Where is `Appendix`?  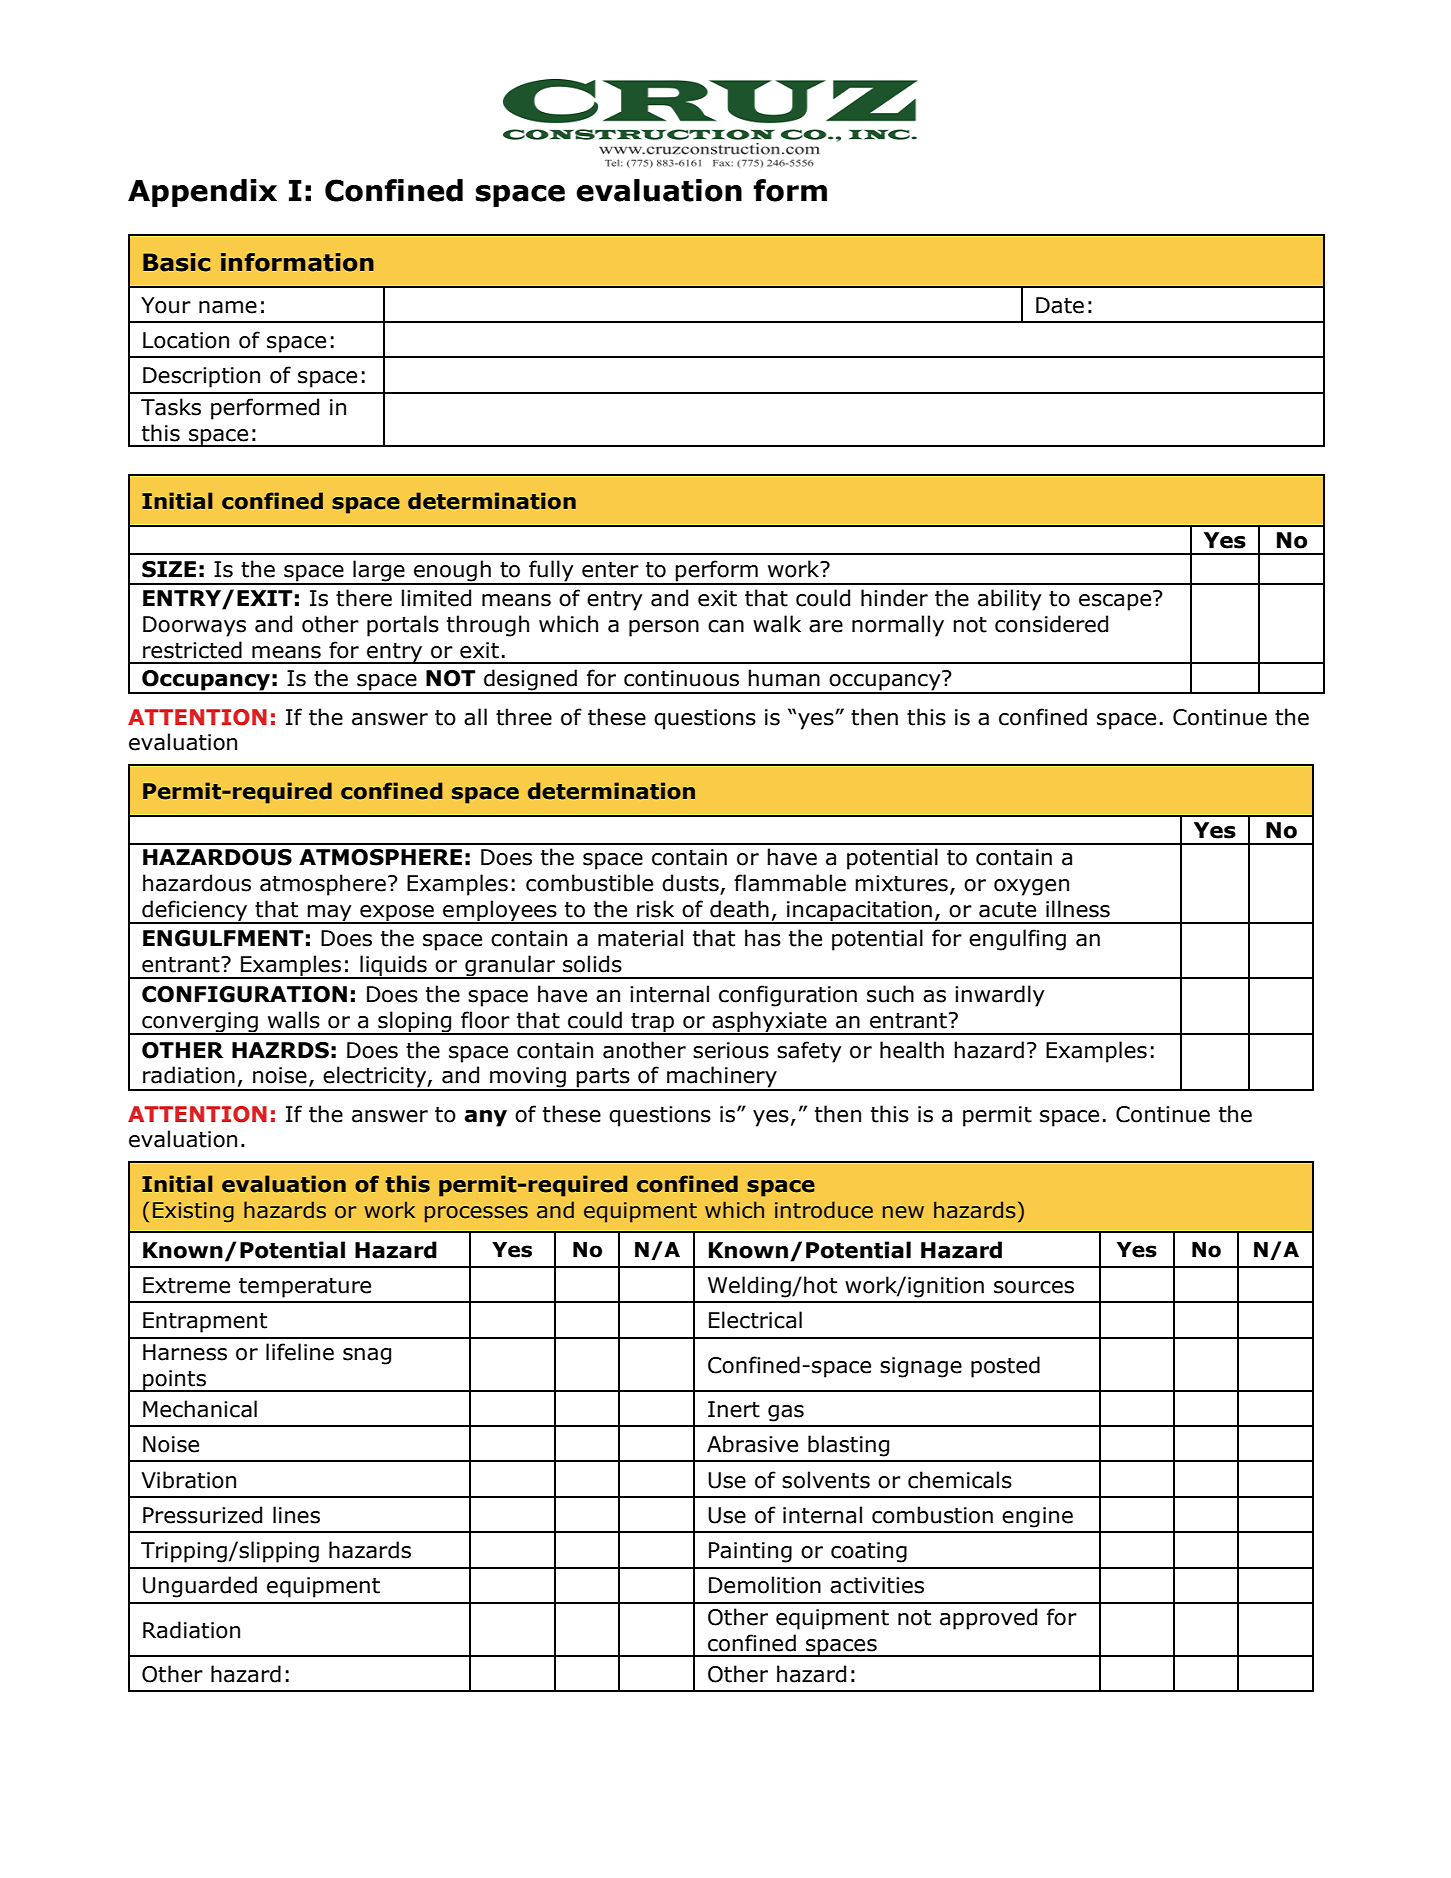 Appendix is located at coordinates (202, 193).
